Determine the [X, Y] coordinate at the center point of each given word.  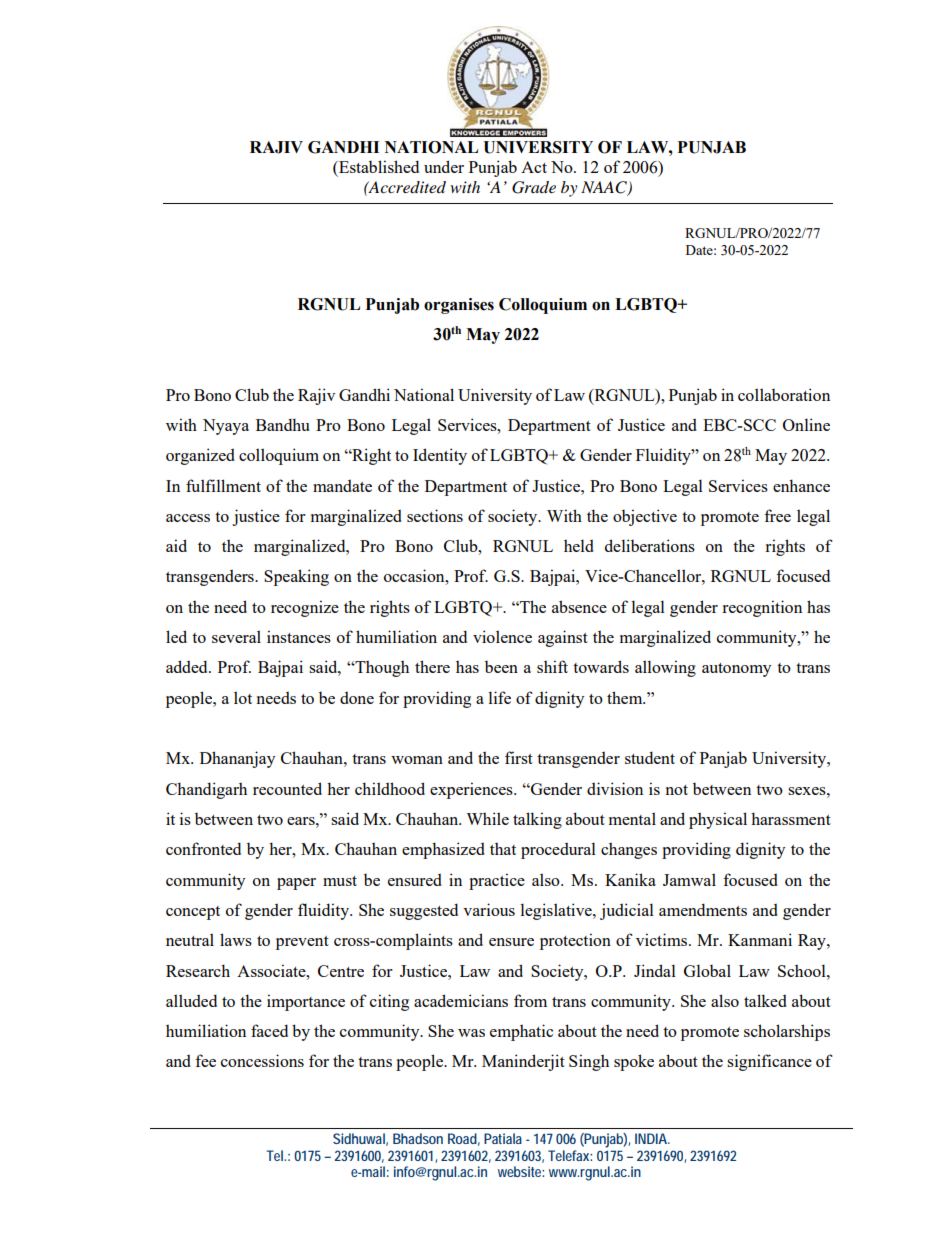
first [519, 757]
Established [378, 166]
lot [243, 697]
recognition [762, 608]
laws [236, 939]
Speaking [296, 577]
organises [459, 306]
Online [806, 424]
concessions [262, 1060]
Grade [534, 187]
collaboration [784, 394]
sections [435, 515]
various [489, 909]
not [677, 790]
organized [200, 456]
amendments [703, 909]
